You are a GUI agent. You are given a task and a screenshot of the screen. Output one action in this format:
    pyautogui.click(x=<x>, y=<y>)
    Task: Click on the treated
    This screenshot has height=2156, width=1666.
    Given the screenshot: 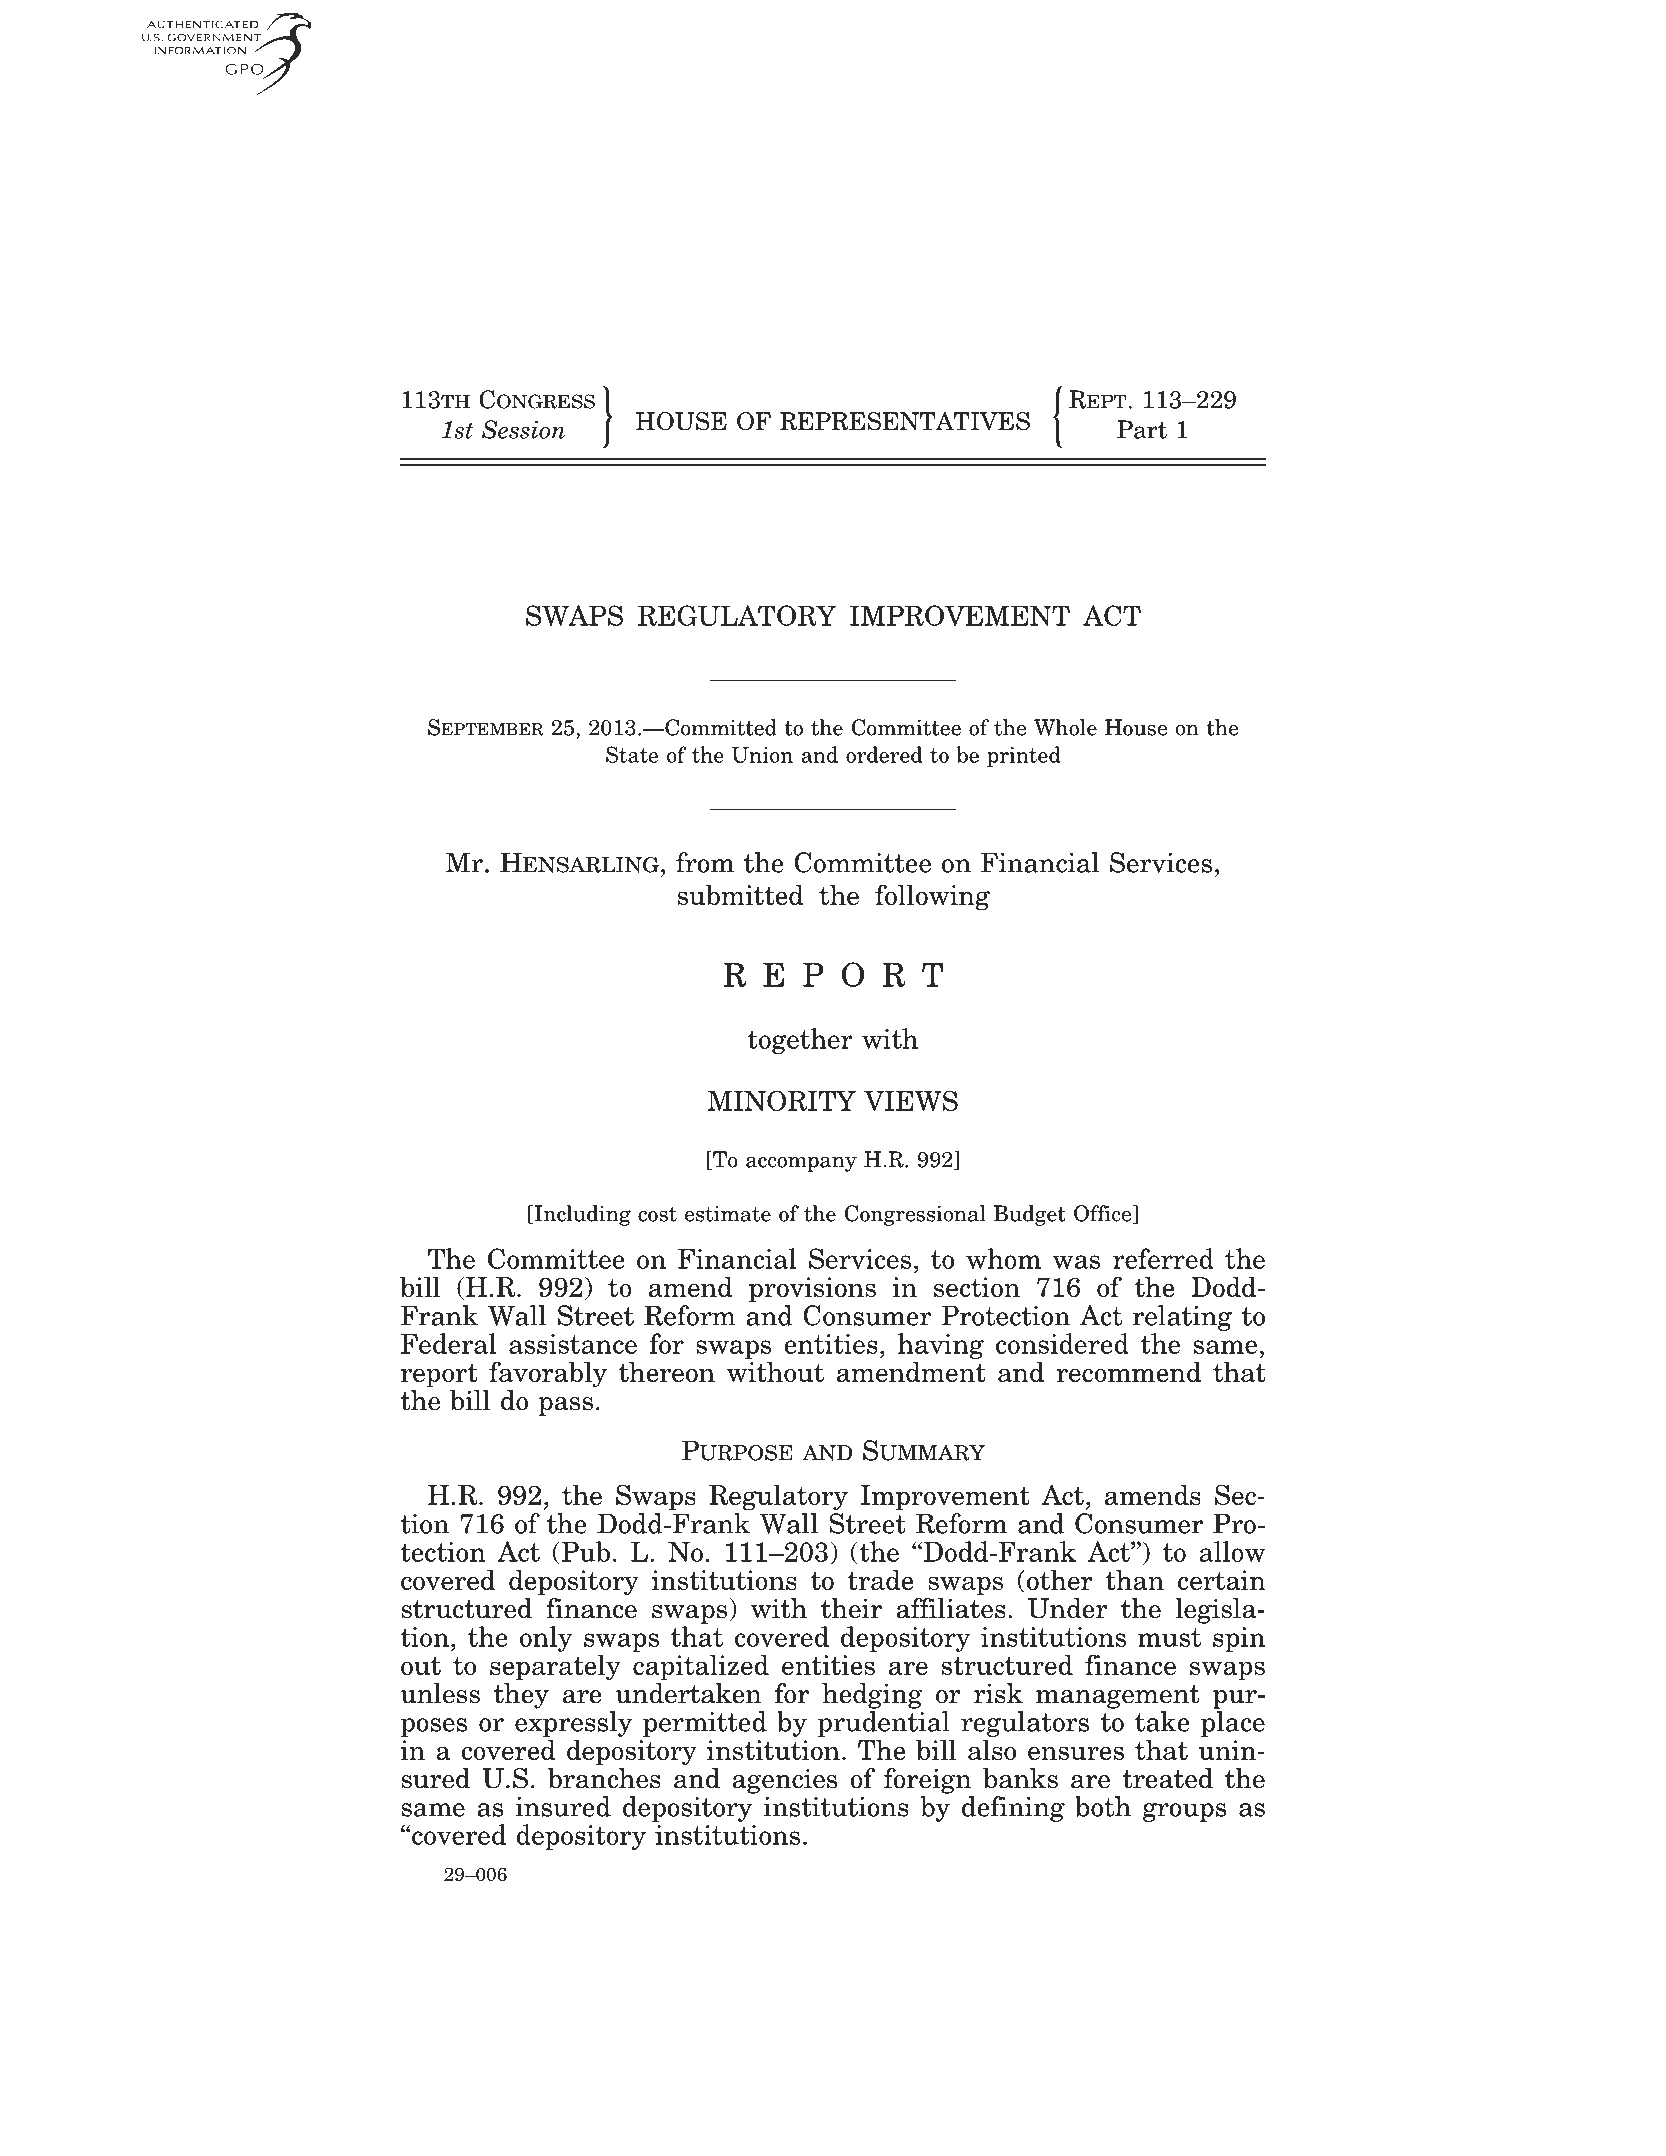 What is the action you would take?
    pyautogui.click(x=1168, y=1778)
